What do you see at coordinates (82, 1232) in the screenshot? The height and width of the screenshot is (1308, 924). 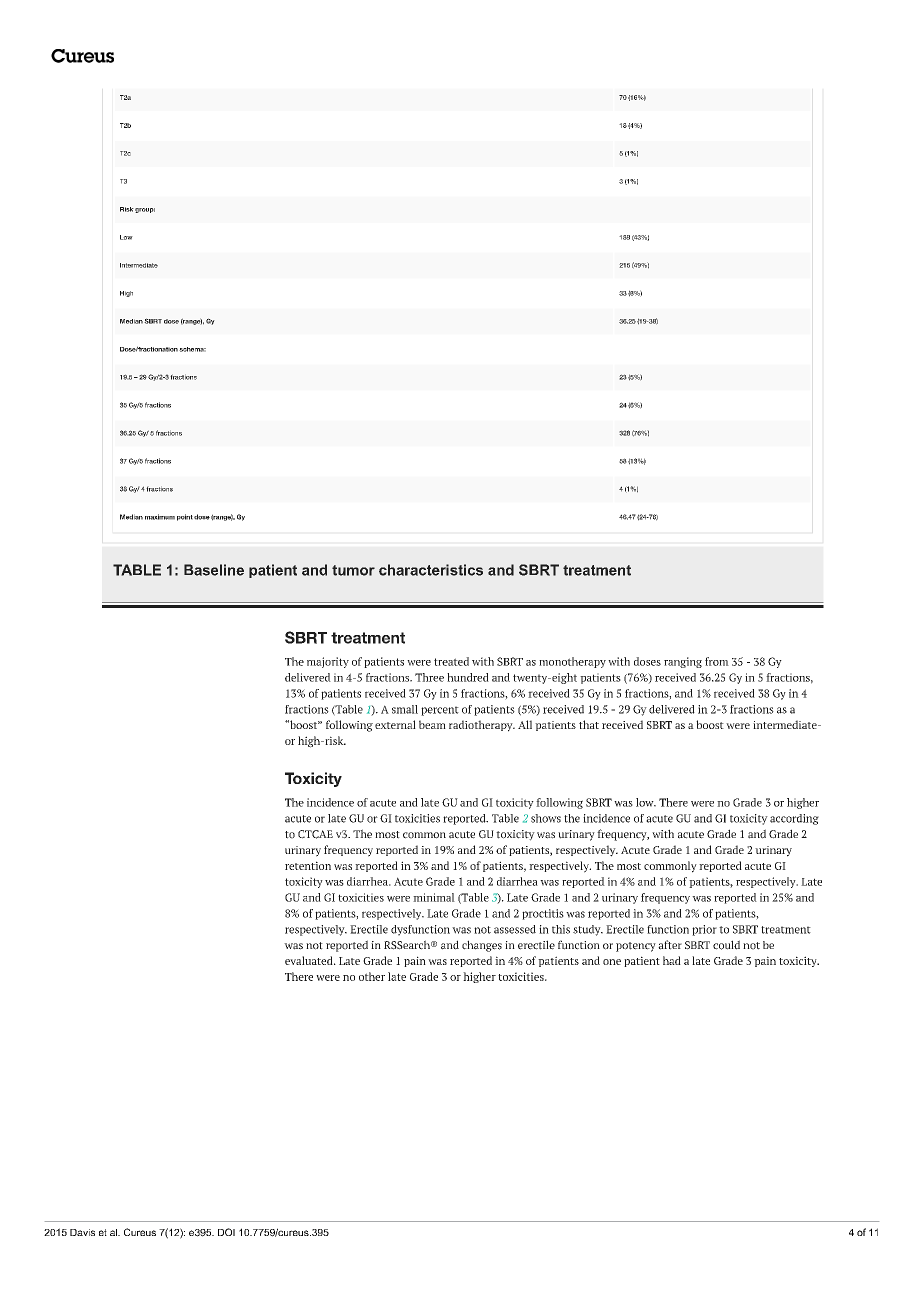 I see `Davis` at bounding box center [82, 1232].
